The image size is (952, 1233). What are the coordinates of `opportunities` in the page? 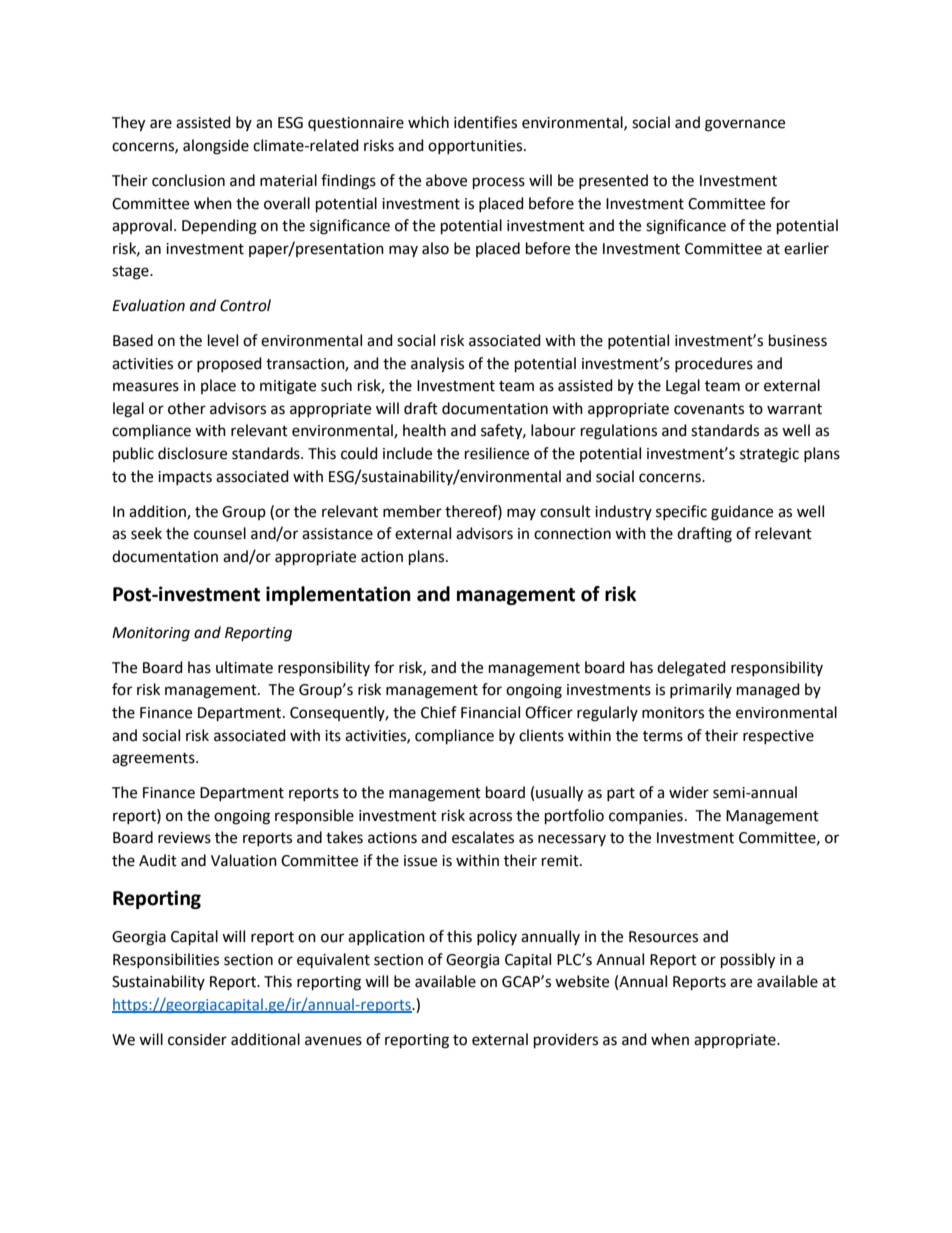 It's located at (476, 147).
